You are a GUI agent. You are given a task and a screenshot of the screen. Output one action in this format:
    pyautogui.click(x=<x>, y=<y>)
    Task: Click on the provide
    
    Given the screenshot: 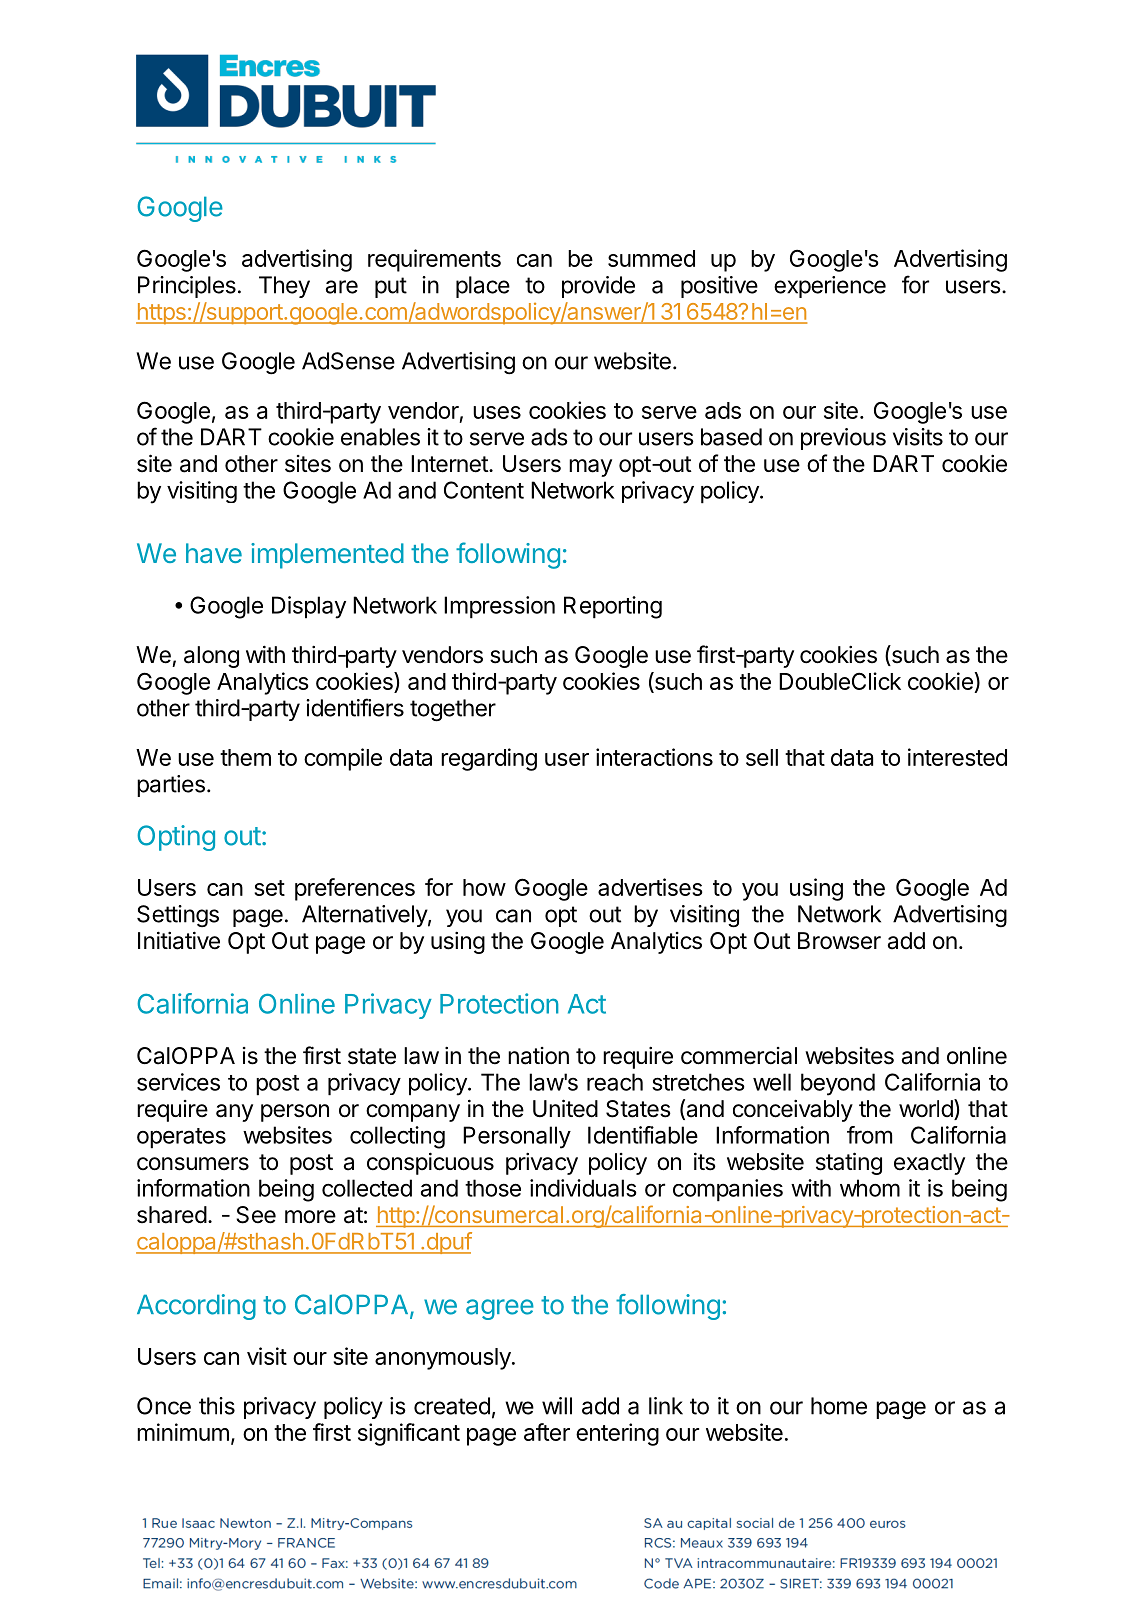 What is the action you would take?
    pyautogui.click(x=598, y=287)
